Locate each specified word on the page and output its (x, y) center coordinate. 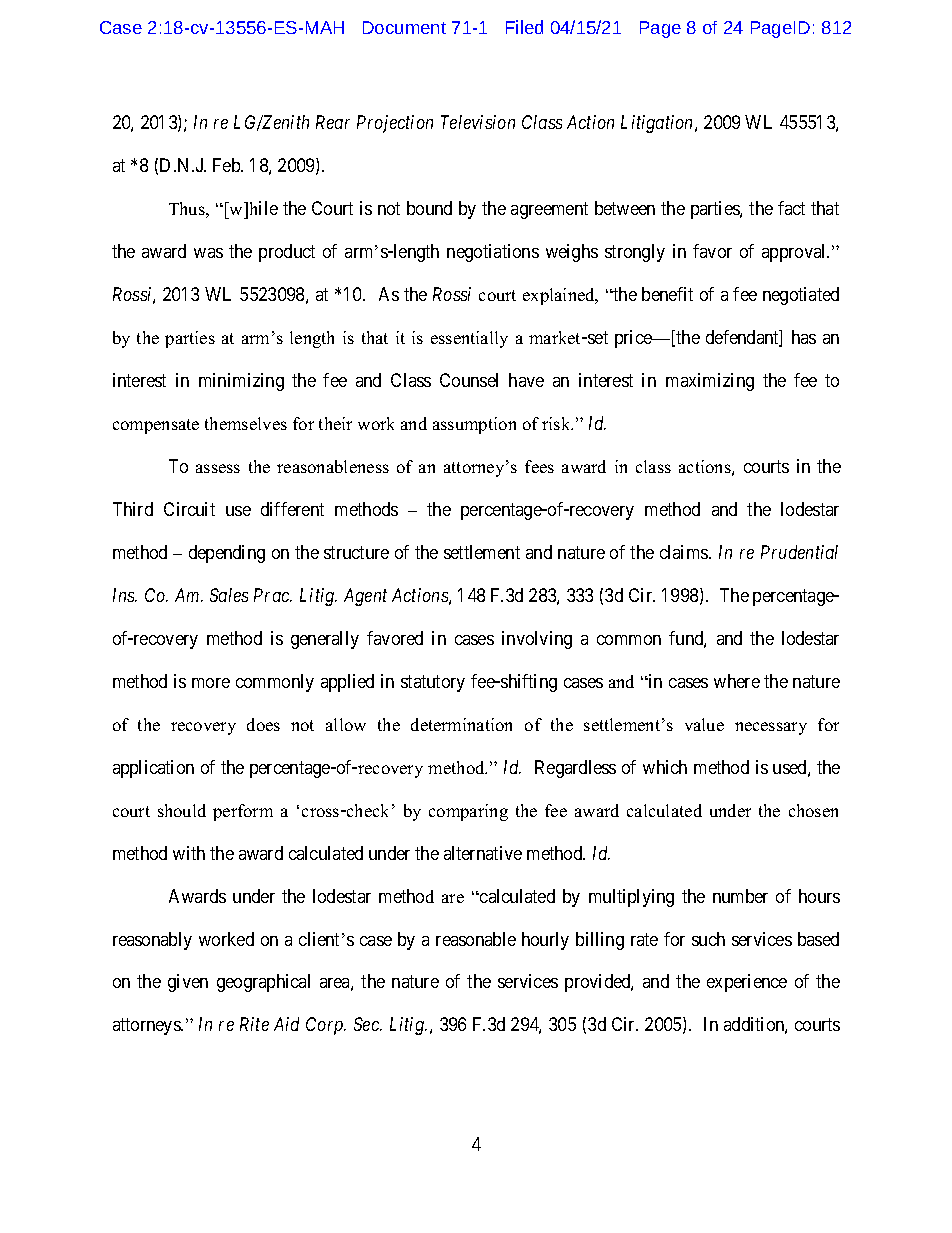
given (188, 983)
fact (791, 208)
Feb (227, 165)
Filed (524, 27)
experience (747, 983)
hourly (545, 941)
